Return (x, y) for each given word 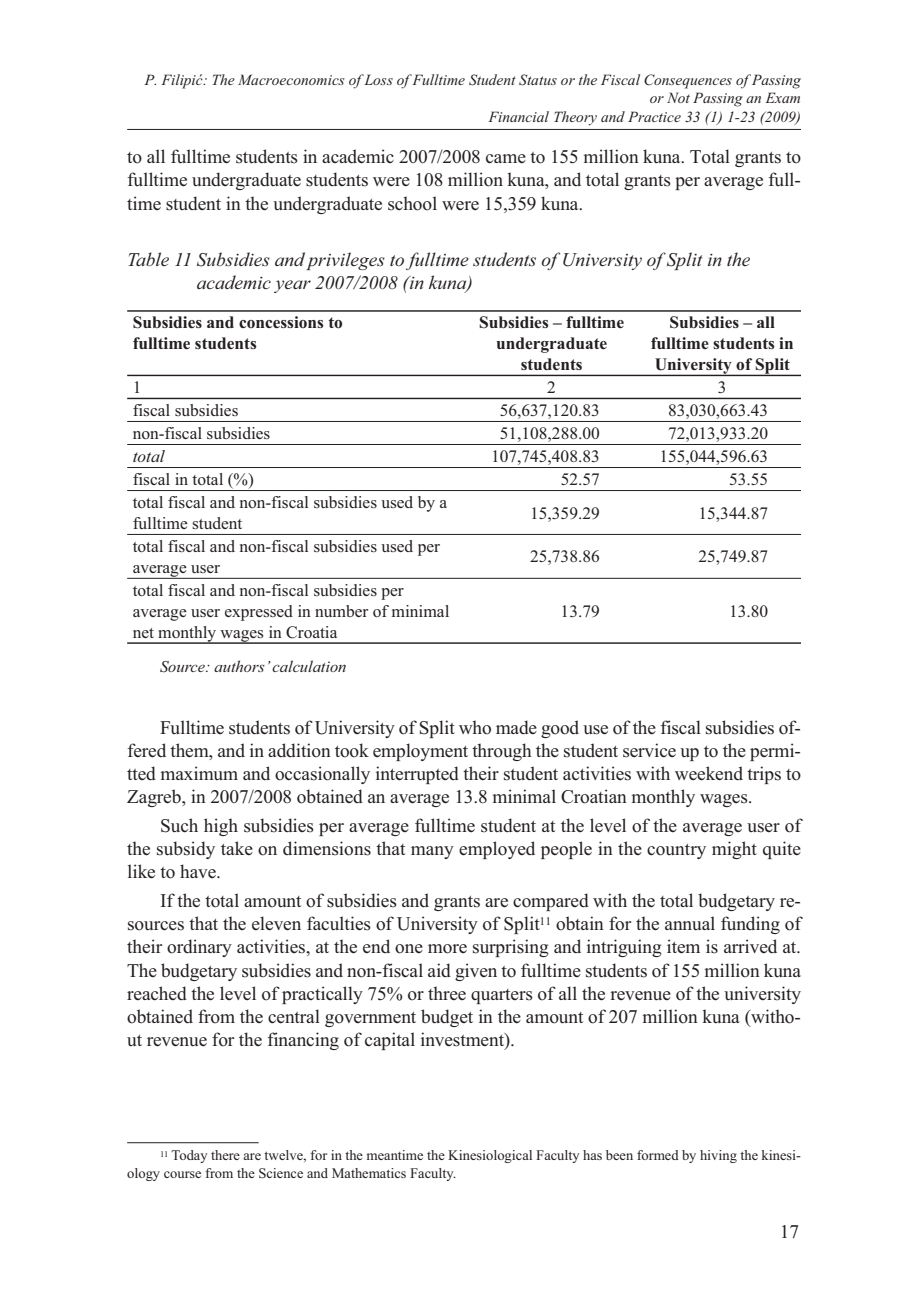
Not (678, 97)
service (649, 750)
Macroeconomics (291, 79)
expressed (259, 613)
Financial (518, 116)
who (475, 727)
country (676, 851)
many (432, 852)
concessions (281, 322)
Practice (654, 116)
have (199, 871)
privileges (345, 261)
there (225, 1155)
